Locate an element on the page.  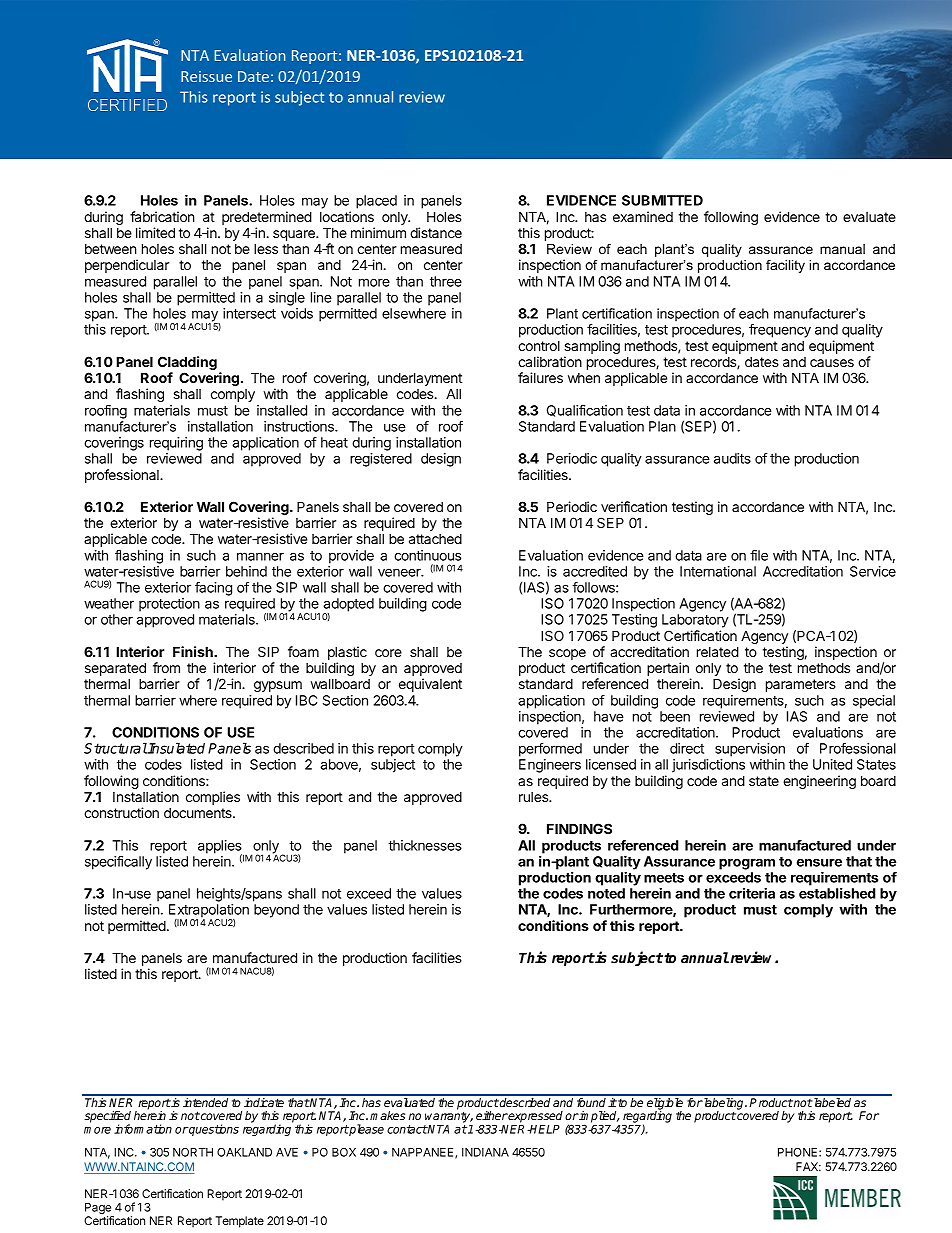
placed is located at coordinates (376, 202).
